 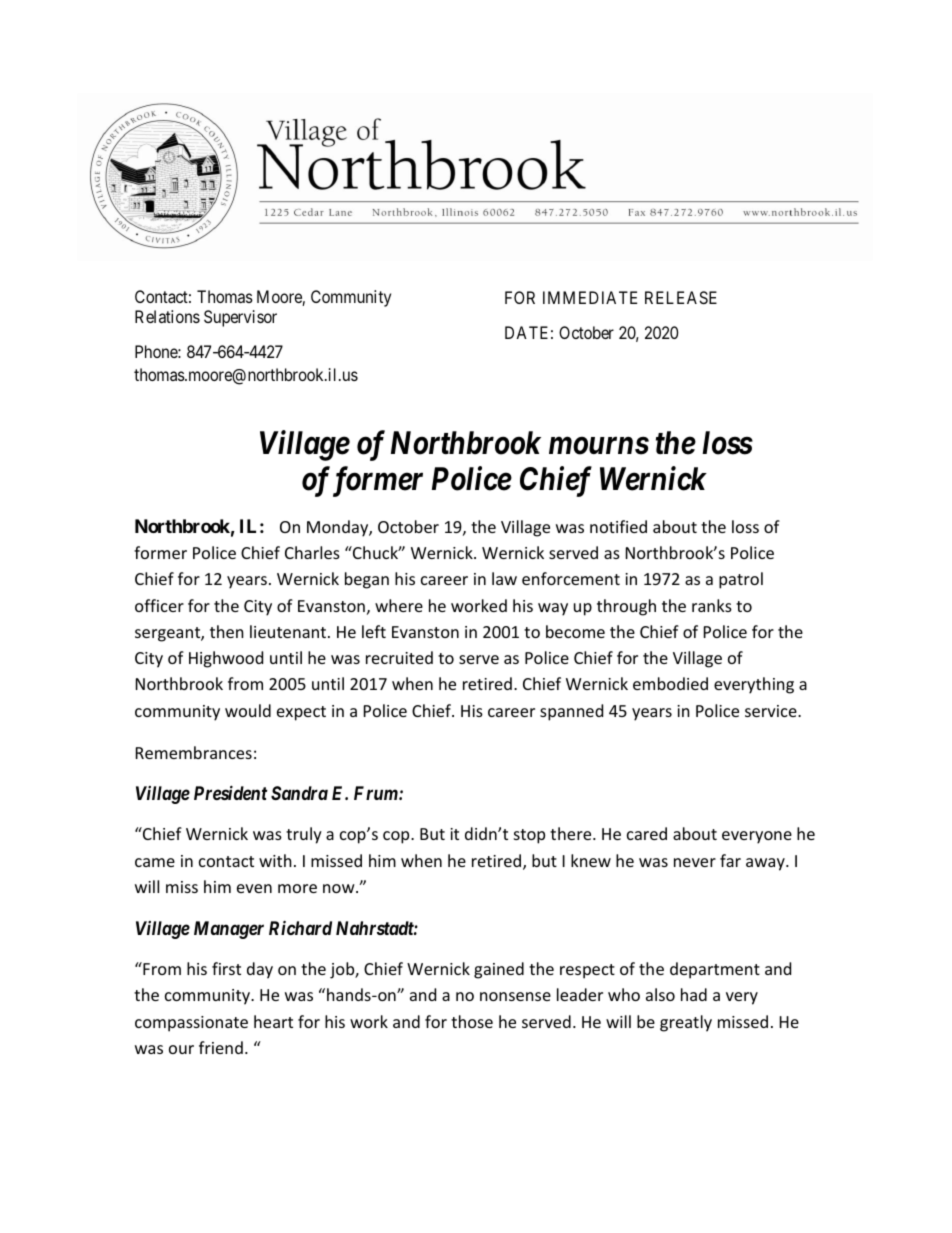 What do you see at coordinates (670, 683) in the screenshot?
I see `embodied` at bounding box center [670, 683].
